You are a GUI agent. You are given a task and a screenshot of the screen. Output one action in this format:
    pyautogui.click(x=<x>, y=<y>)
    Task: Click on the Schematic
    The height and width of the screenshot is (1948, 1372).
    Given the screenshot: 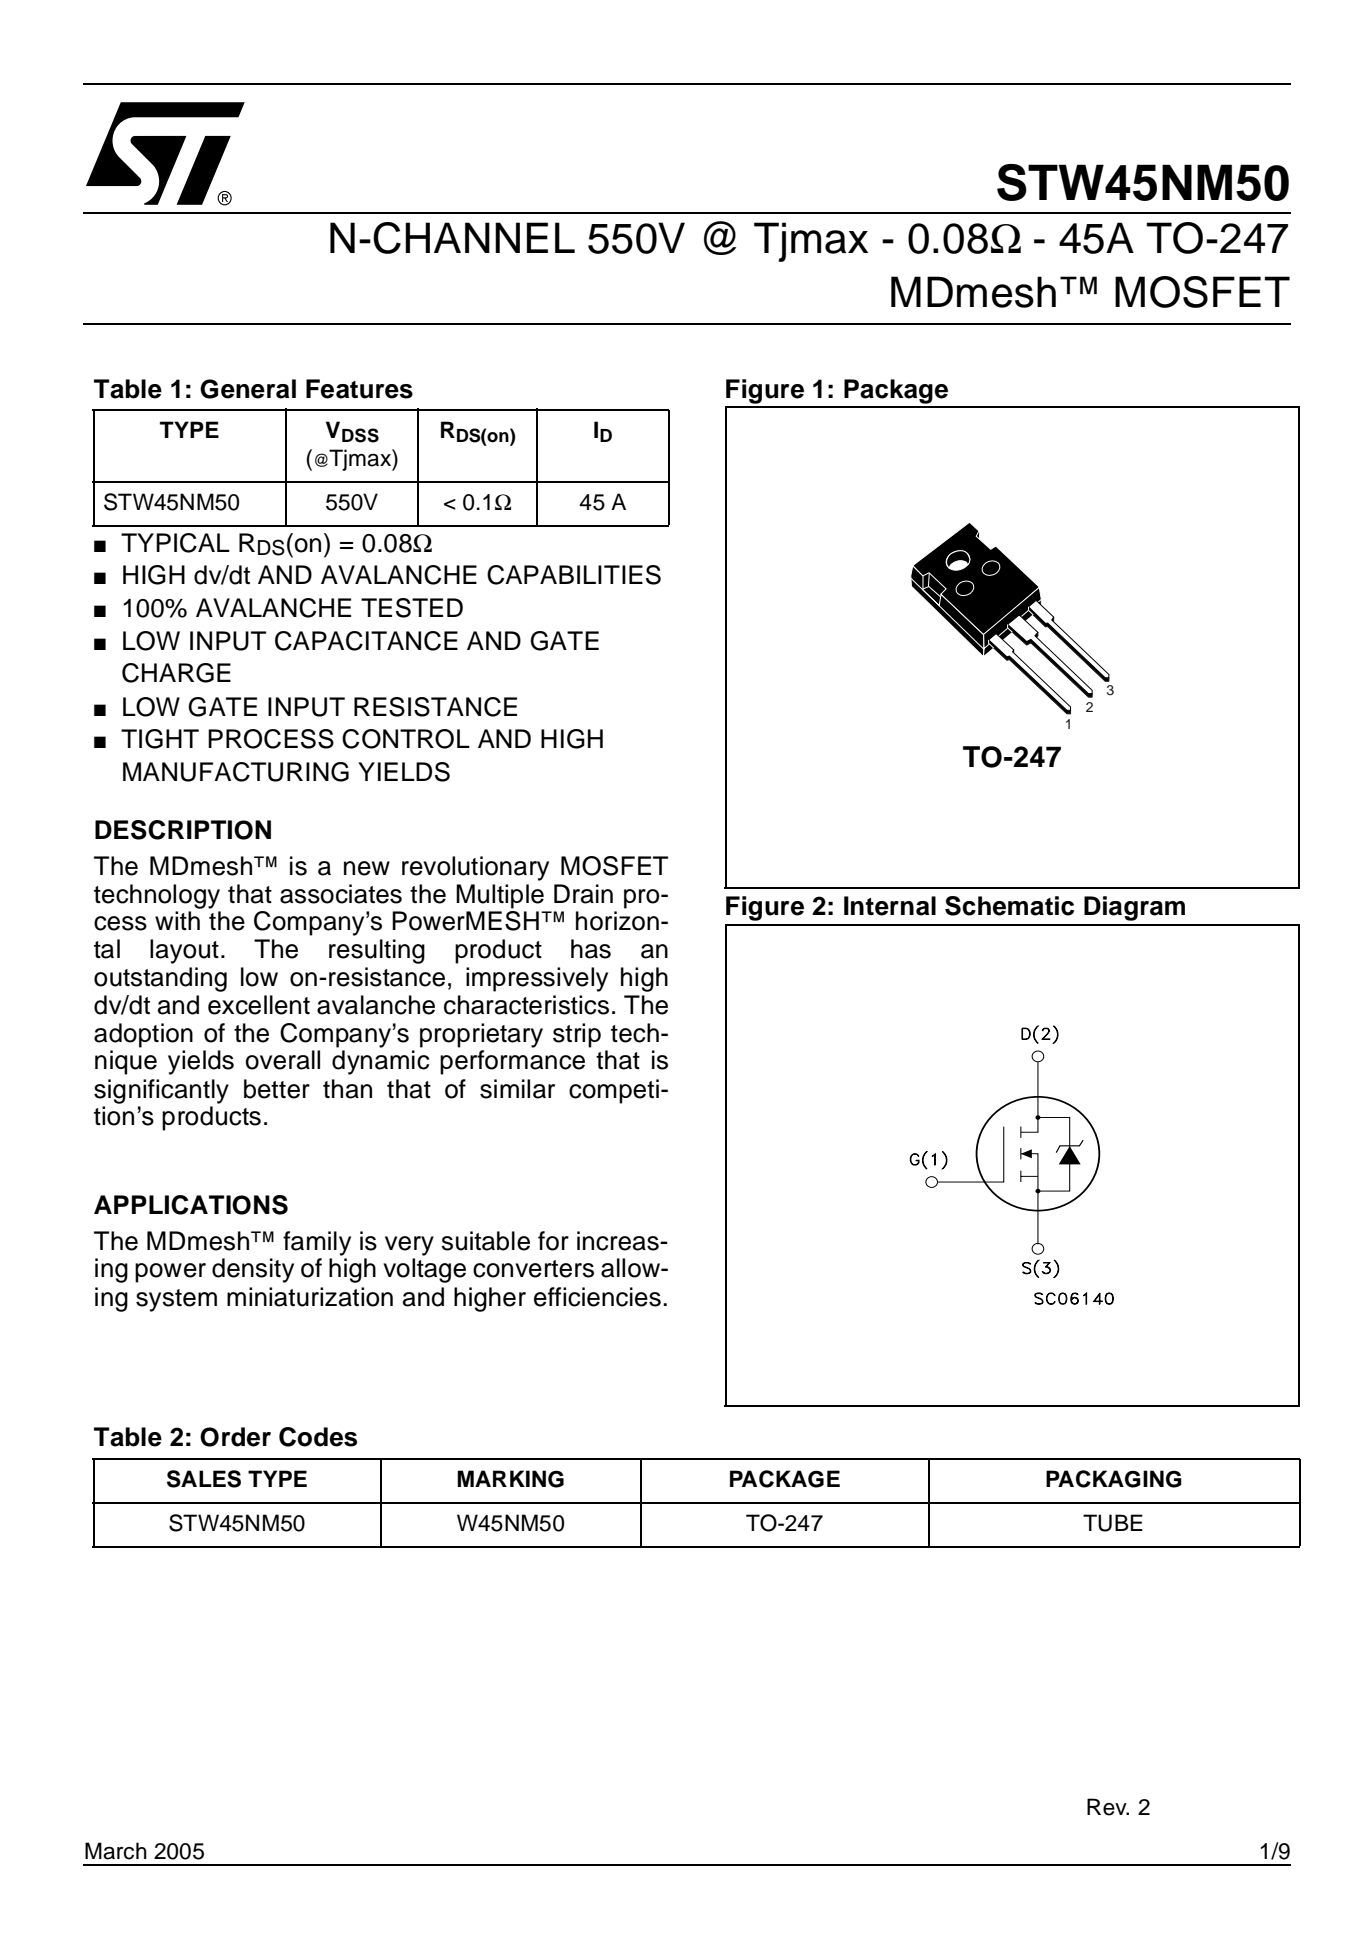 What is the action you would take?
    pyautogui.click(x=1009, y=906)
